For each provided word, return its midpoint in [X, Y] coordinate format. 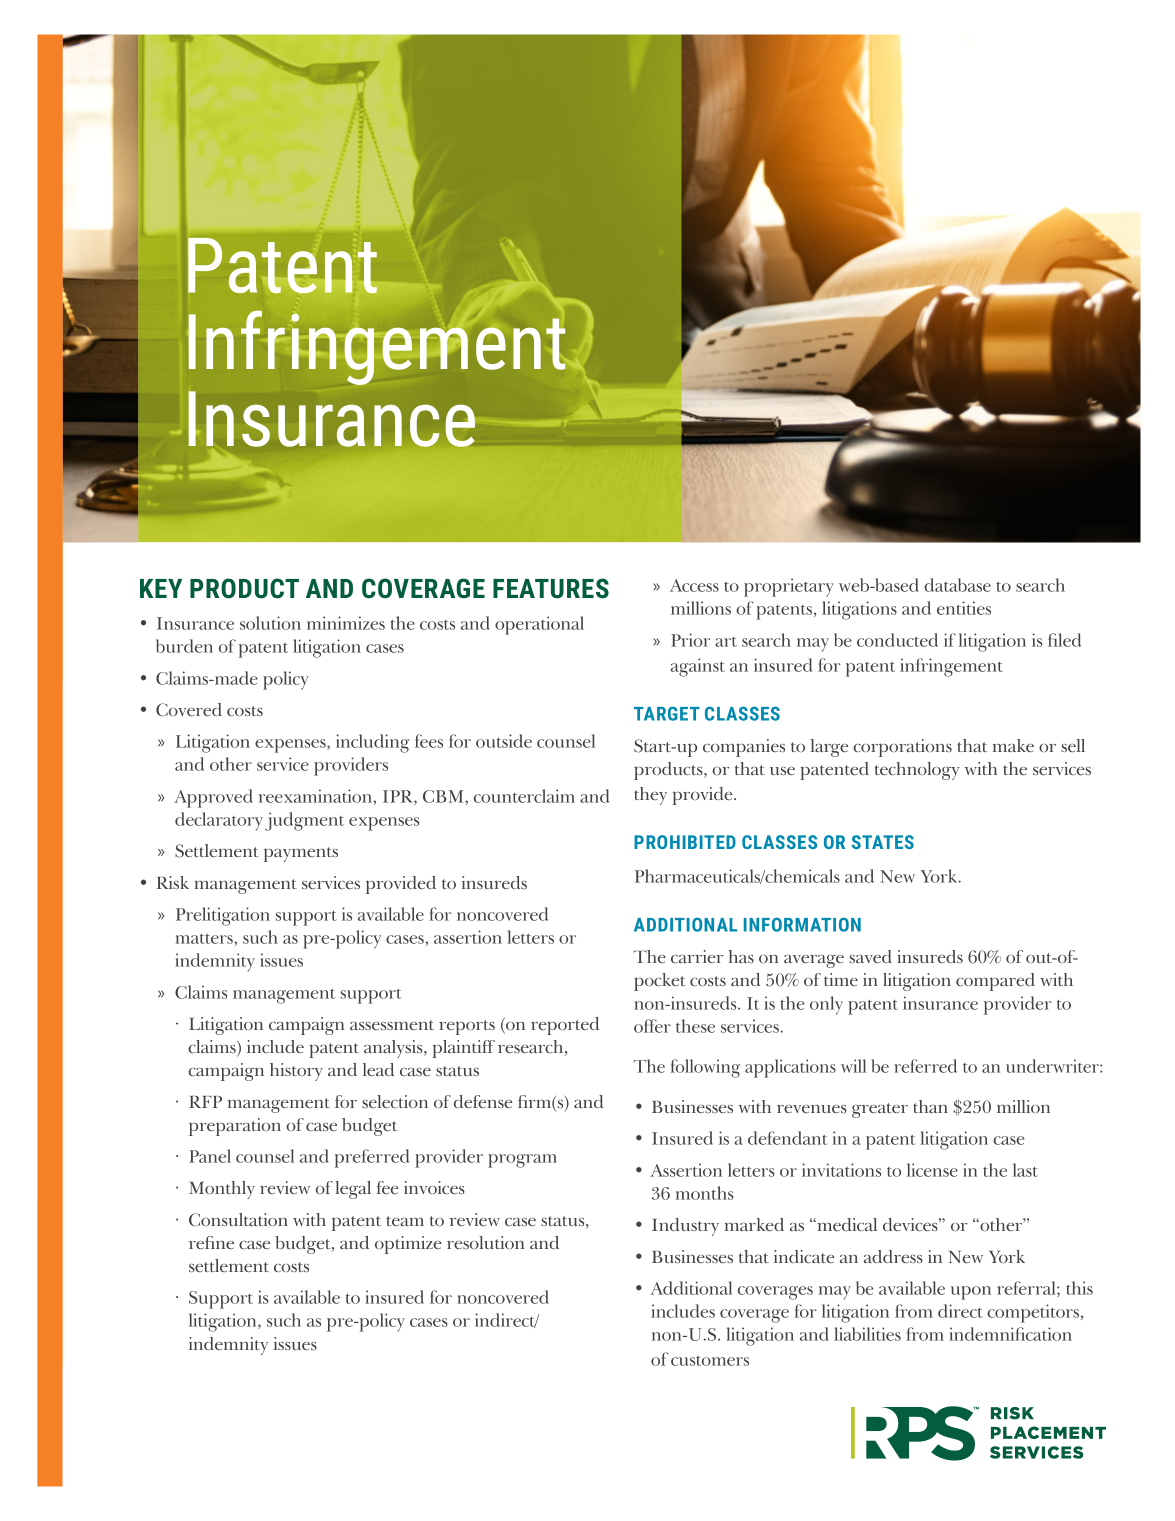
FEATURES [551, 588]
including [373, 743]
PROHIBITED [685, 842]
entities [964, 608]
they [650, 796]
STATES [883, 842]
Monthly [222, 1190]
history [296, 1072]
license [932, 1170]
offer [652, 1026]
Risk [173, 882]
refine [211, 1242]
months [705, 1193]
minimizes [346, 623]
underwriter [1053, 1066]
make [1013, 745]
